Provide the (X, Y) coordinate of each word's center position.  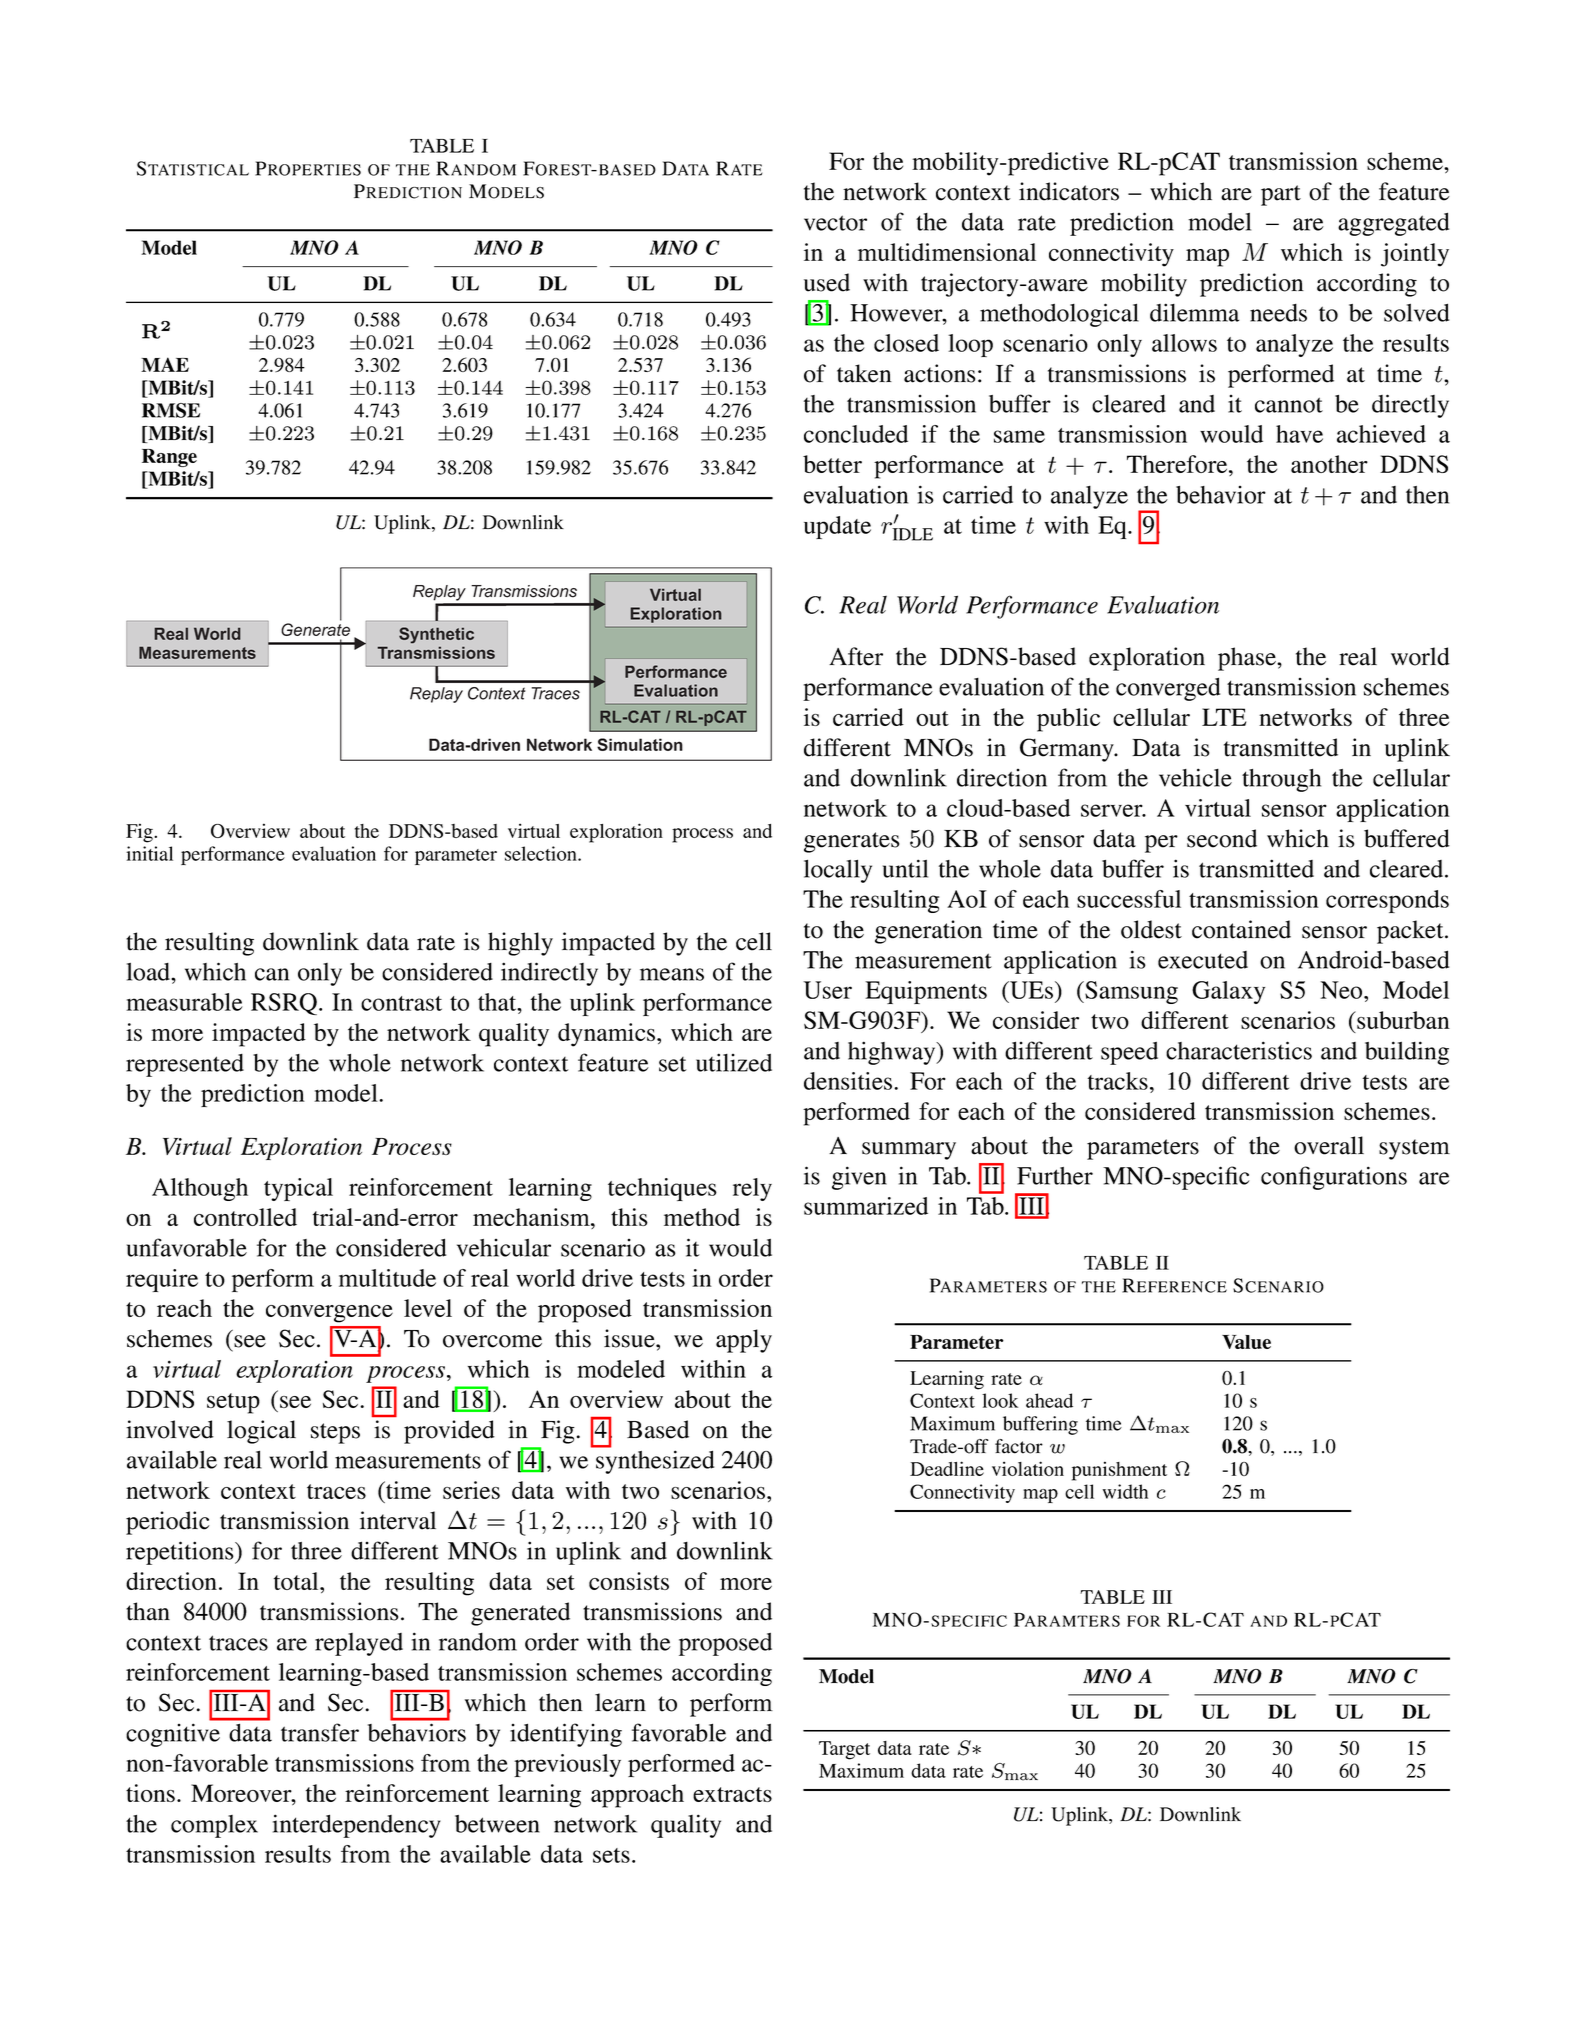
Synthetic (436, 635)
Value (1246, 1342)
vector (835, 223)
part (1281, 195)
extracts (732, 1794)
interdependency (357, 1826)
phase (1248, 659)
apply (744, 1341)
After (856, 656)
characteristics (1239, 1050)
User (827, 990)
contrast (401, 1003)
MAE (165, 364)
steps (335, 1433)
